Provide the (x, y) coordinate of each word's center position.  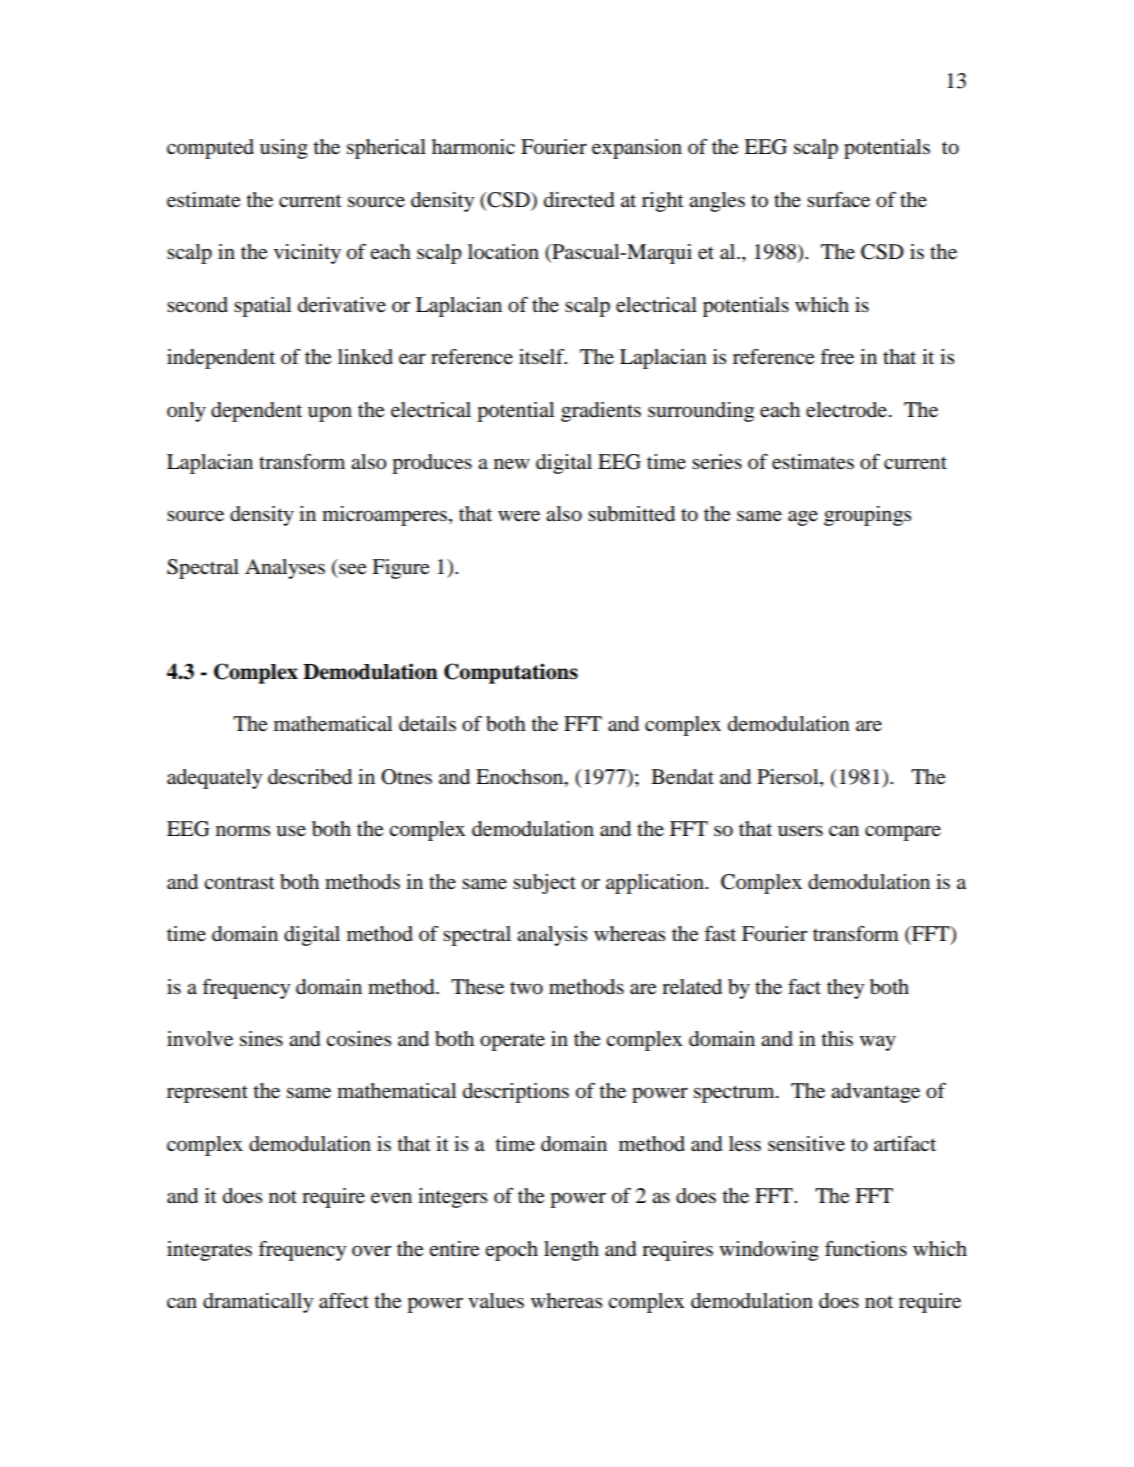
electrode (848, 410)
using (284, 149)
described (310, 777)
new (512, 464)
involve (200, 1039)
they (845, 989)
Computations (511, 673)
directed (579, 200)
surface (838, 200)
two (526, 988)
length (571, 1251)
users (800, 830)
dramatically (258, 1303)
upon (330, 414)
